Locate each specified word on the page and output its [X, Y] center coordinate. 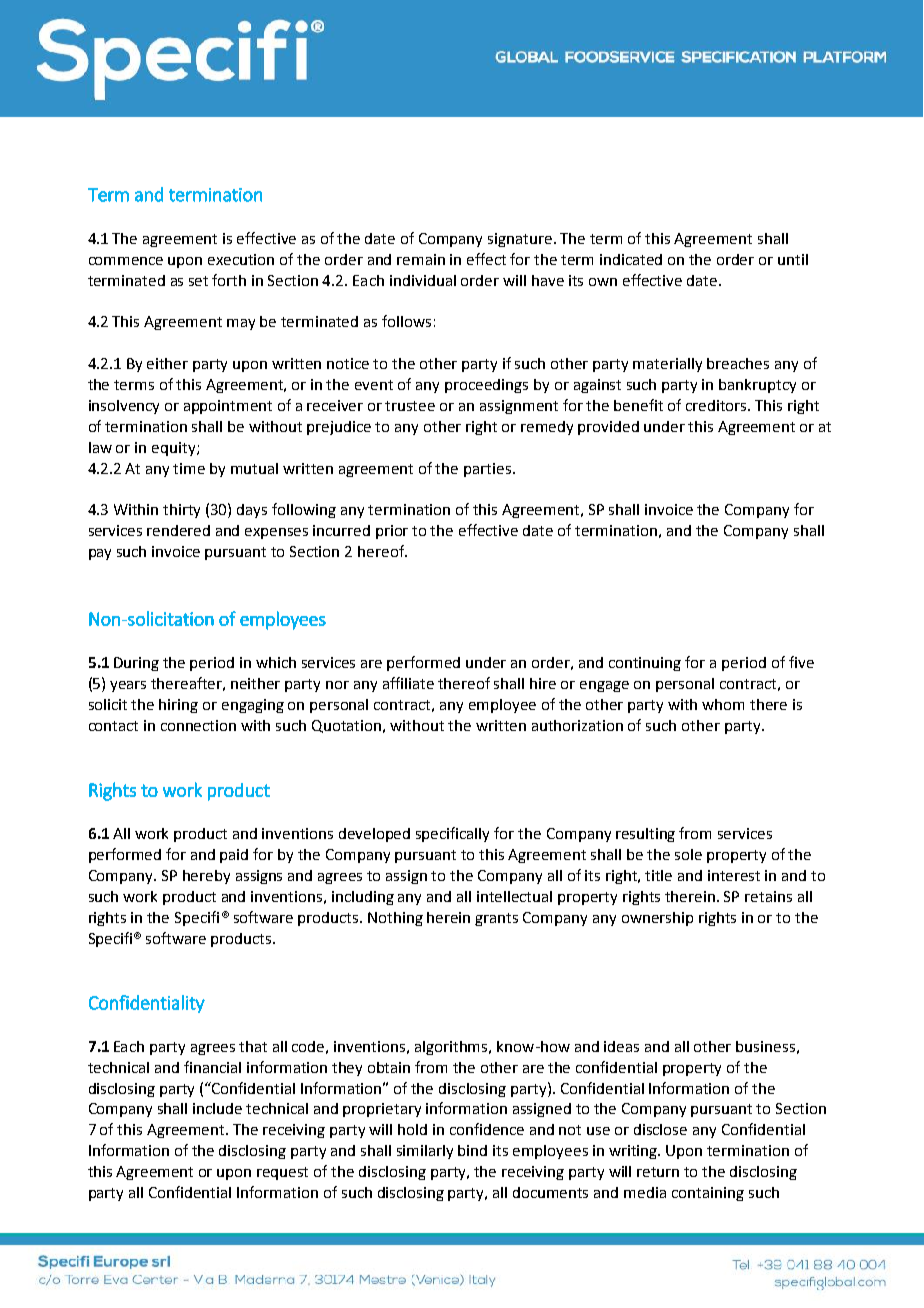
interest [734, 875]
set [198, 281]
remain [421, 259]
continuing [645, 664]
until [793, 259]
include [217, 1108]
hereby [206, 877]
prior [392, 532]
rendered [178, 530]
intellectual [514, 896]
